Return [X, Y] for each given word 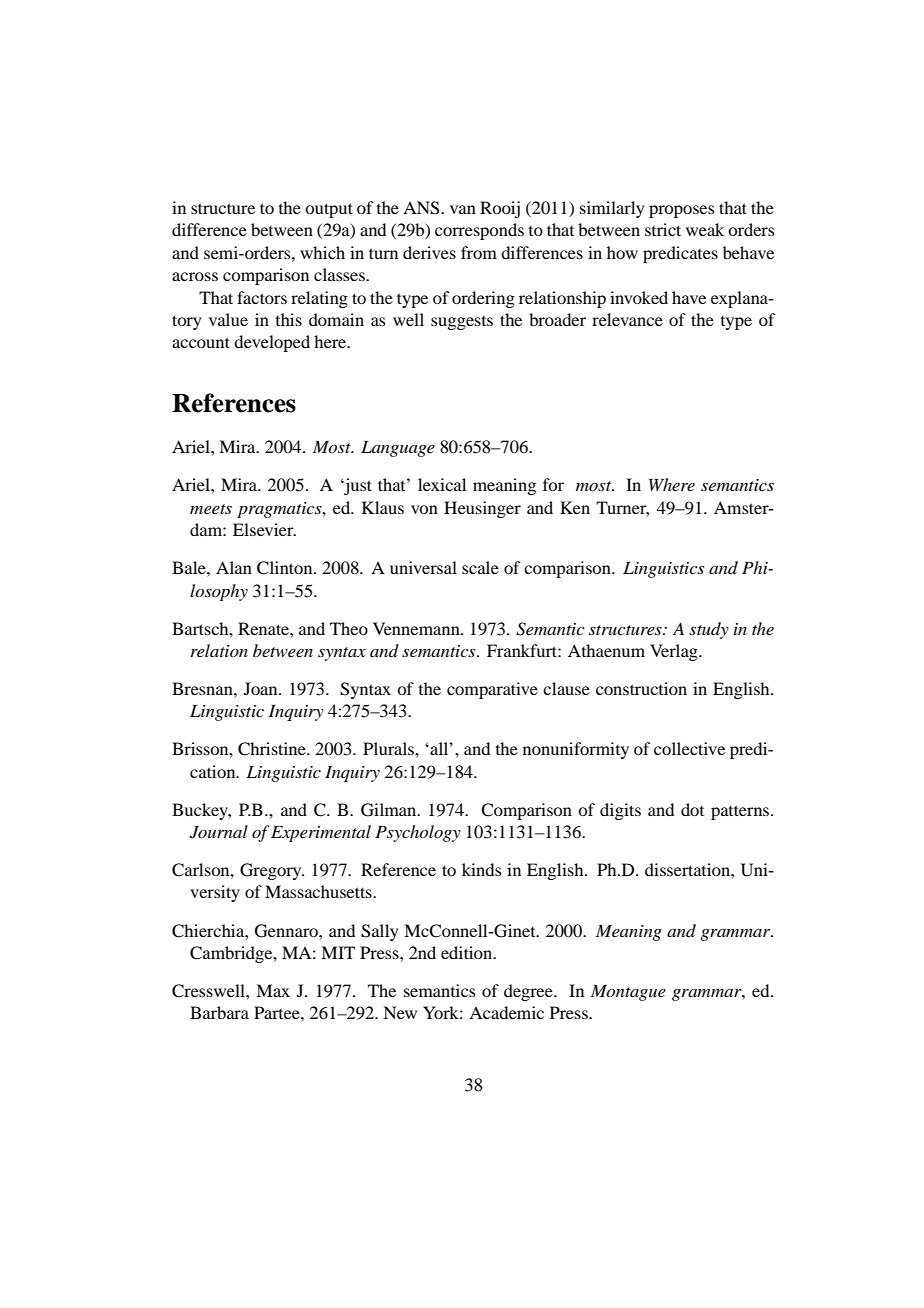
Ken [575, 507]
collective [689, 748]
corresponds [479, 231]
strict [663, 229]
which [322, 252]
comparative [492, 690]
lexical [442, 484]
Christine [273, 749]
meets [211, 509]
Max [273, 990]
